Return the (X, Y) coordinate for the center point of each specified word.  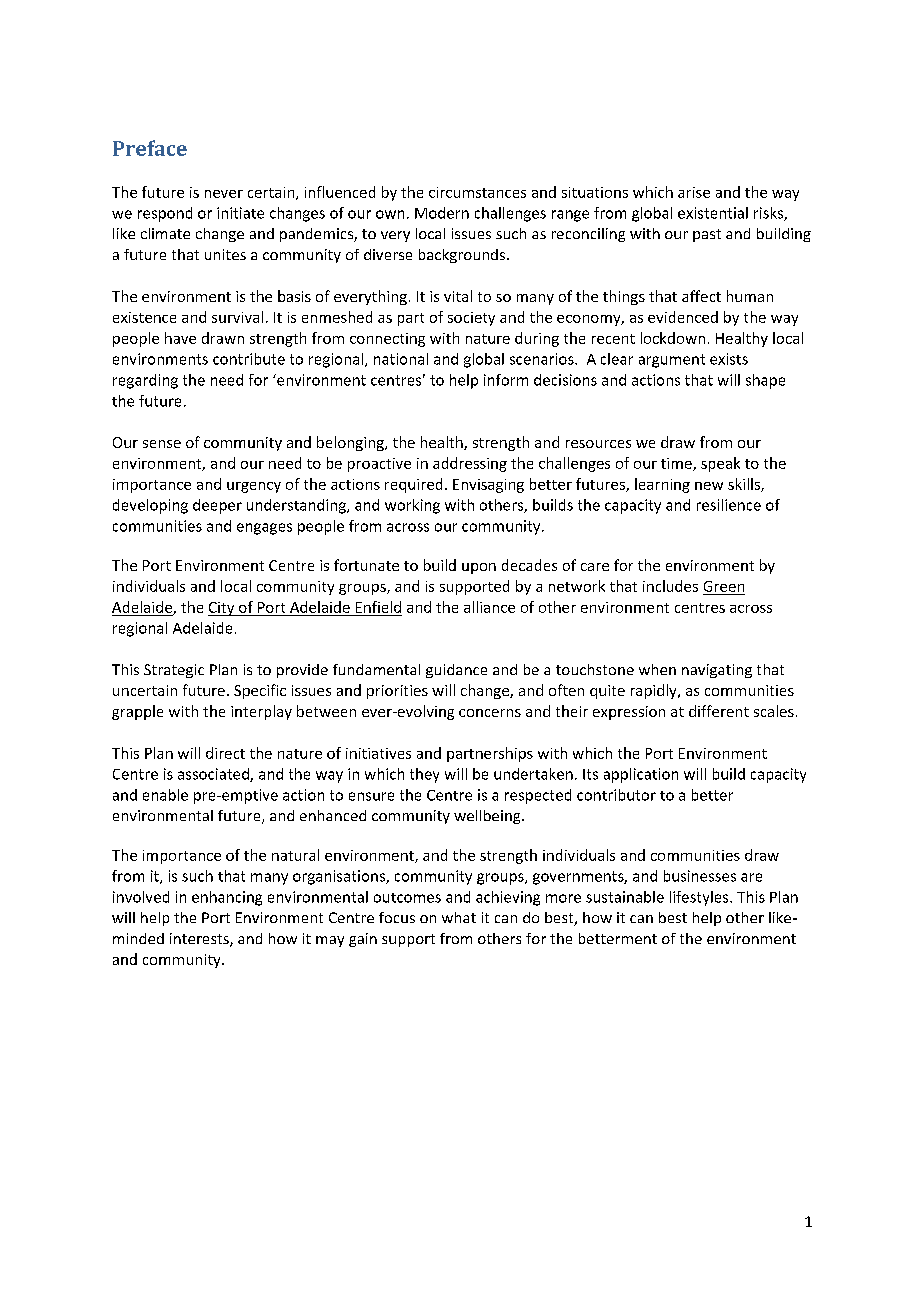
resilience (729, 505)
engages (264, 529)
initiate (240, 213)
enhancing (227, 898)
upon (479, 568)
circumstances (477, 192)
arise (694, 192)
